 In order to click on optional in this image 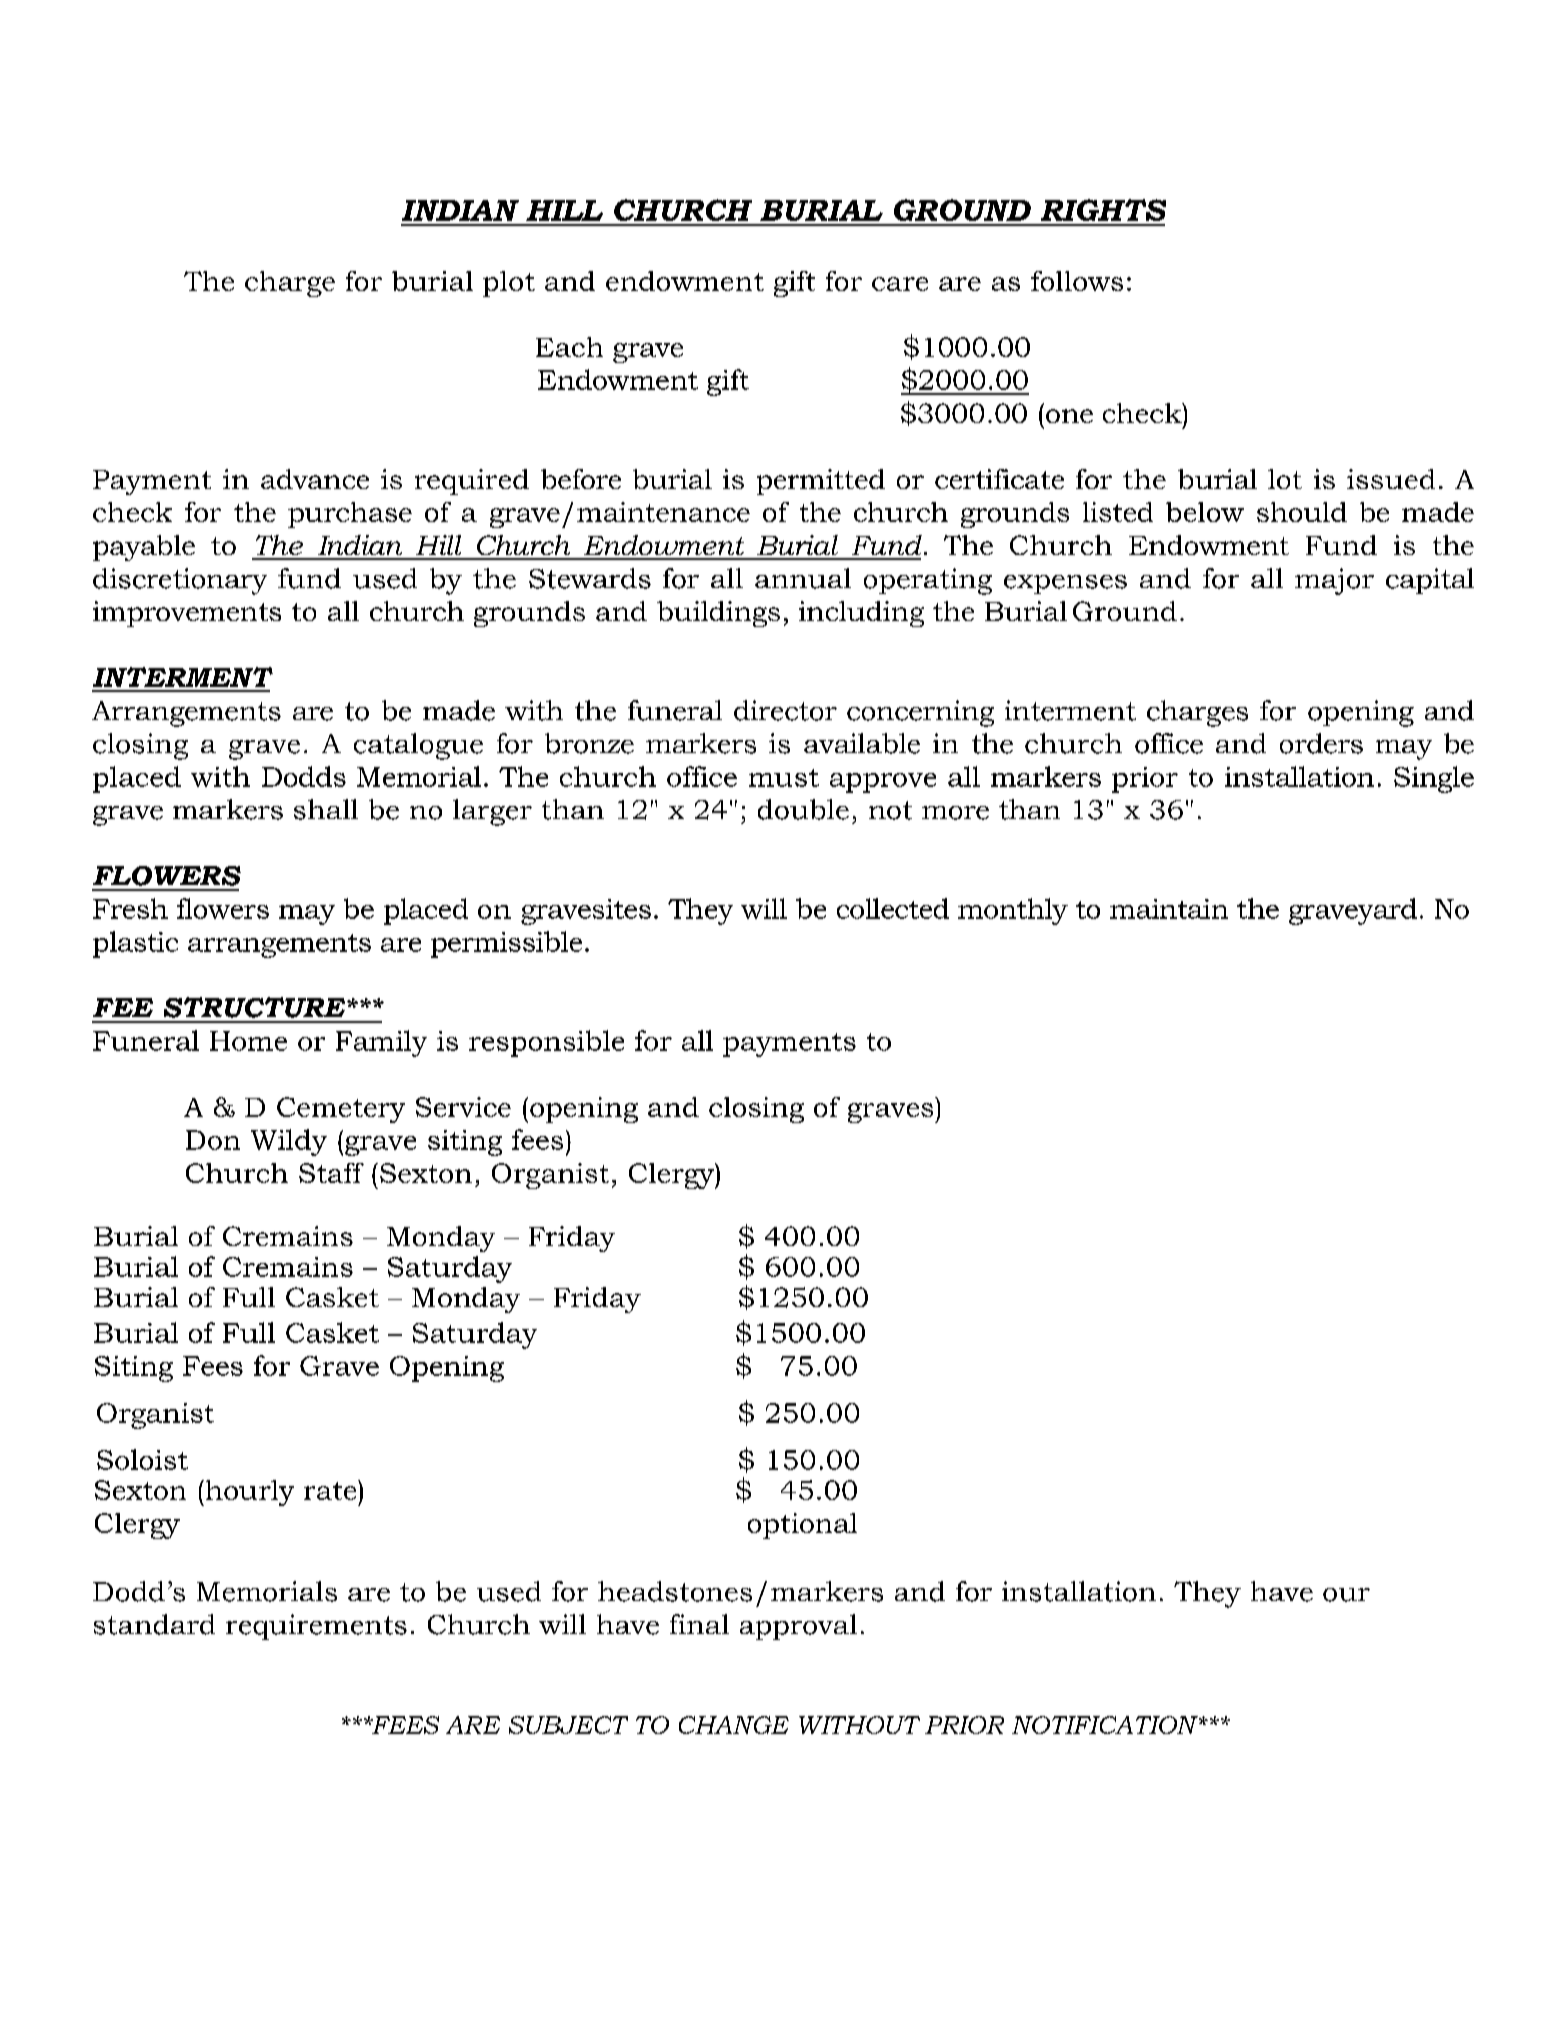, I will do `click(802, 1526)`.
